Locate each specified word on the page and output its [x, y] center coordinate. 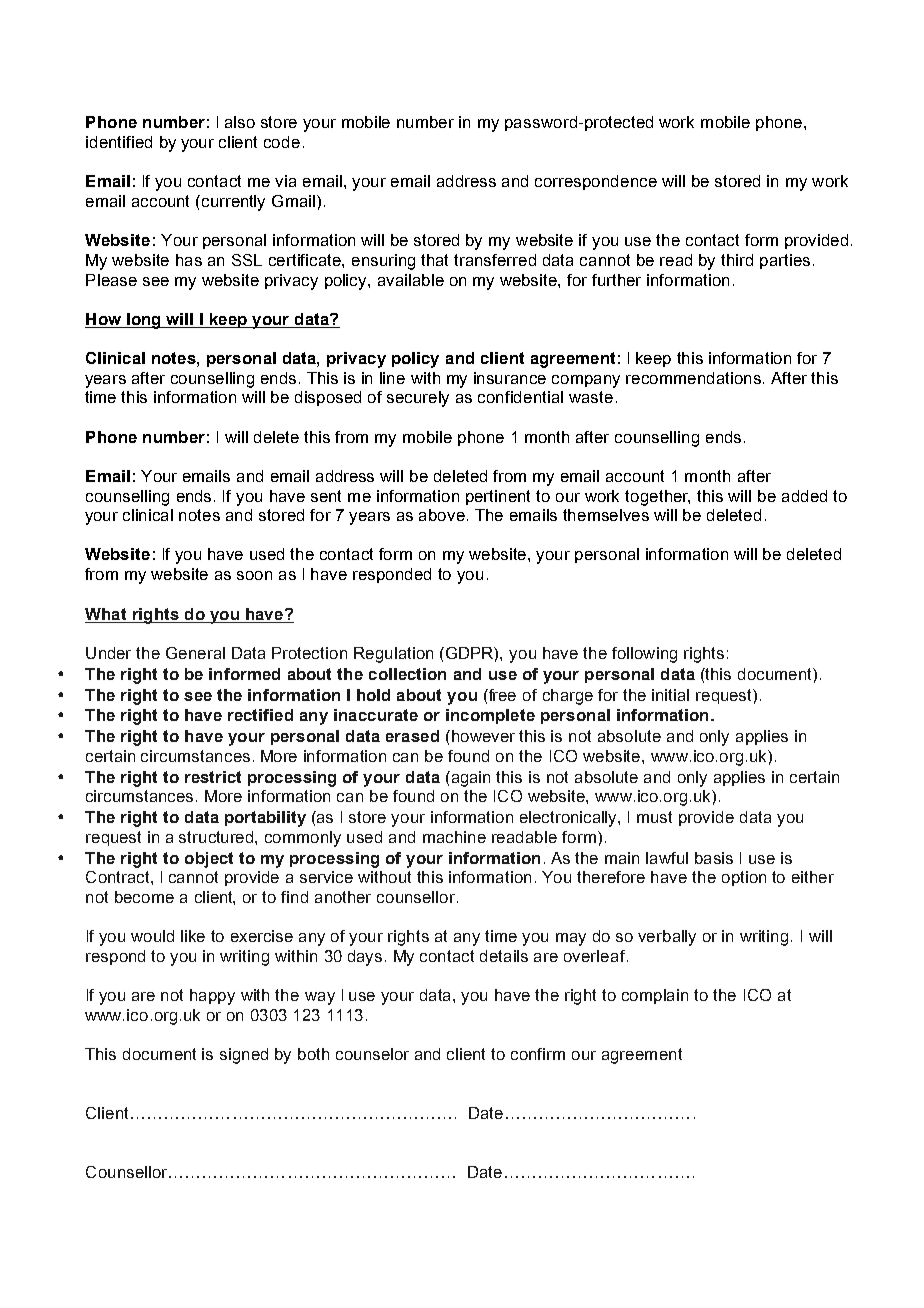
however [482, 736]
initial [670, 695]
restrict [213, 777]
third [737, 260]
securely [418, 399]
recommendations [695, 378]
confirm [538, 1054]
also [240, 122]
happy [212, 997]
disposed [328, 398]
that [434, 260]
